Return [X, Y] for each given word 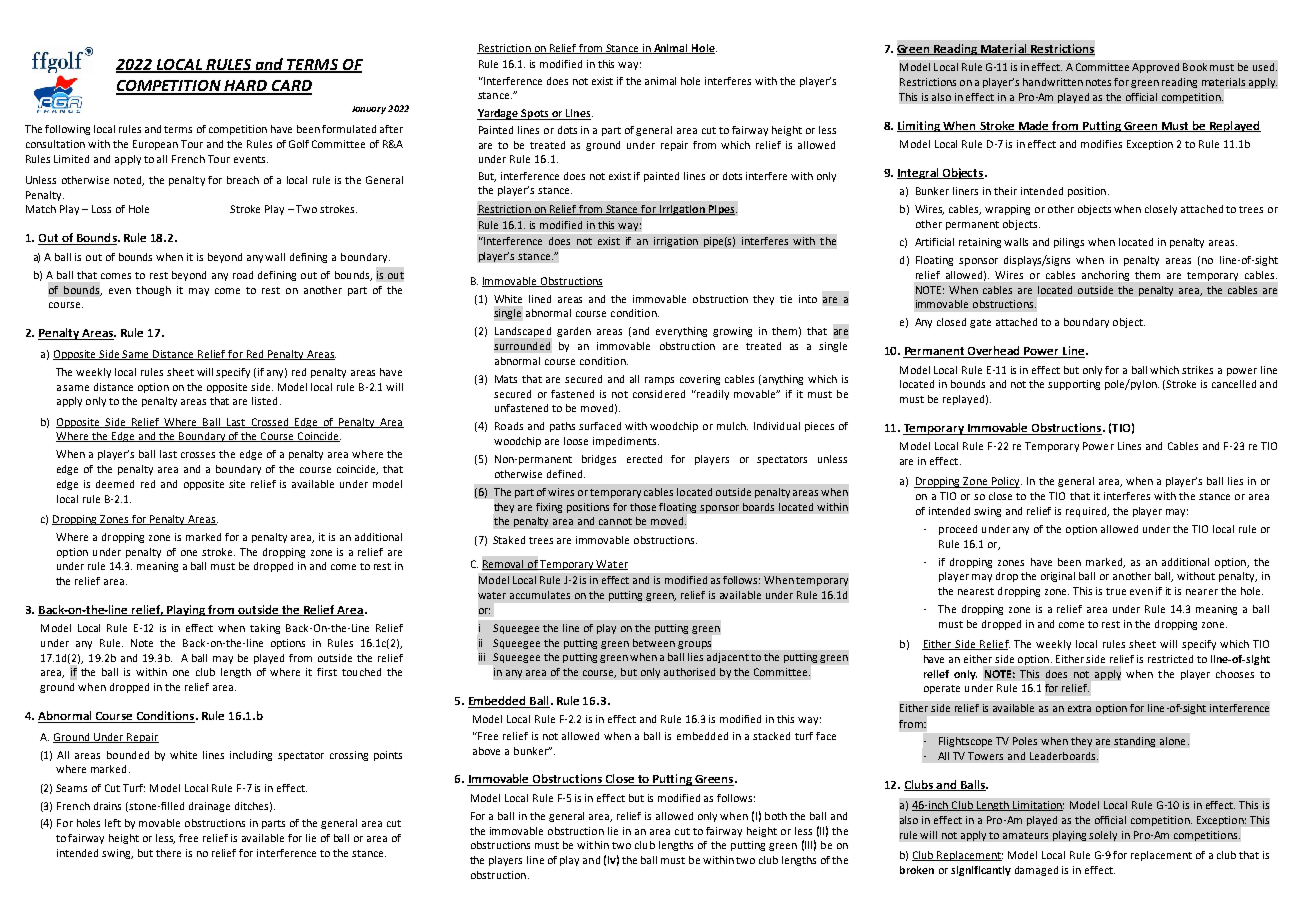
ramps [659, 381]
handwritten [1053, 82]
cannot [615, 521]
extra [1079, 708]
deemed [115, 484]
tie [786, 299]
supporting [1074, 385]
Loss [101, 209]
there [168, 853]
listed [264, 401]
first [327, 672]
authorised [689, 672]
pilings [1069, 243]
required [1087, 512]
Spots [535, 114]
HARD [245, 87]
